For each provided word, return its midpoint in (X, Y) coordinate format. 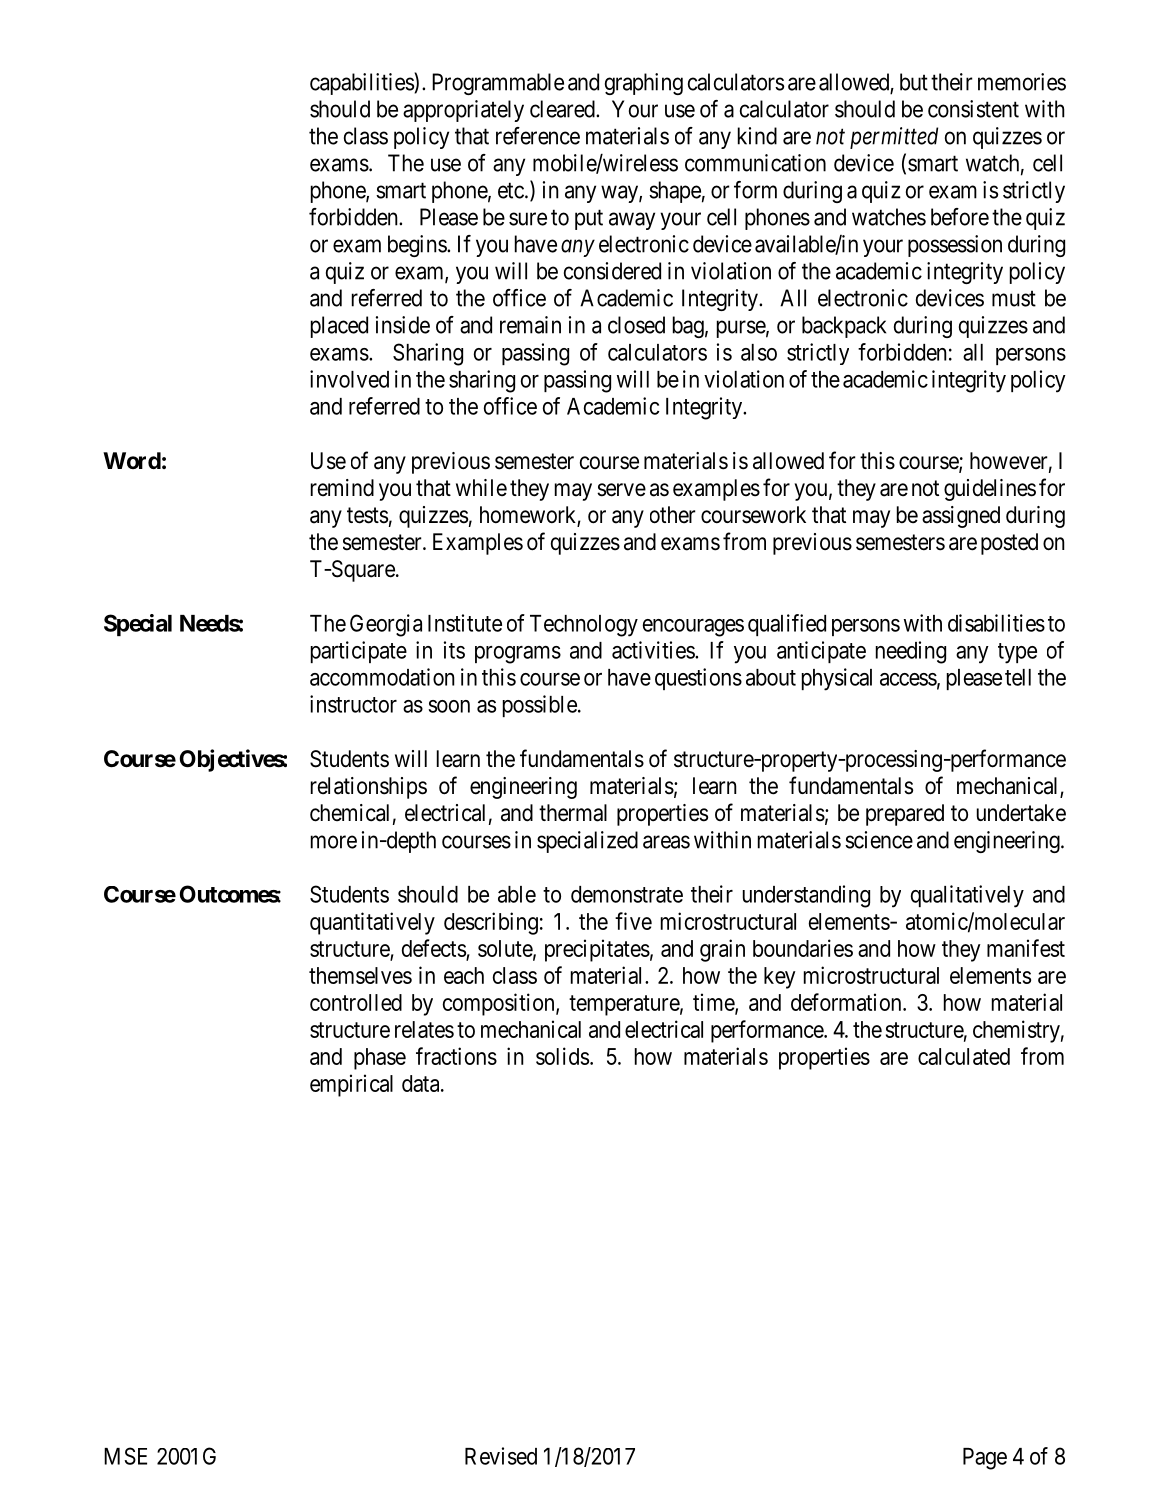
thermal (573, 813)
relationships (369, 788)
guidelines (990, 490)
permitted (894, 138)
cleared (563, 109)
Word (132, 460)
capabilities (362, 83)
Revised (501, 1456)
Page (985, 1459)
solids (562, 1056)
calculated (964, 1056)
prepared (905, 815)
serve (621, 490)
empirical (351, 1085)
